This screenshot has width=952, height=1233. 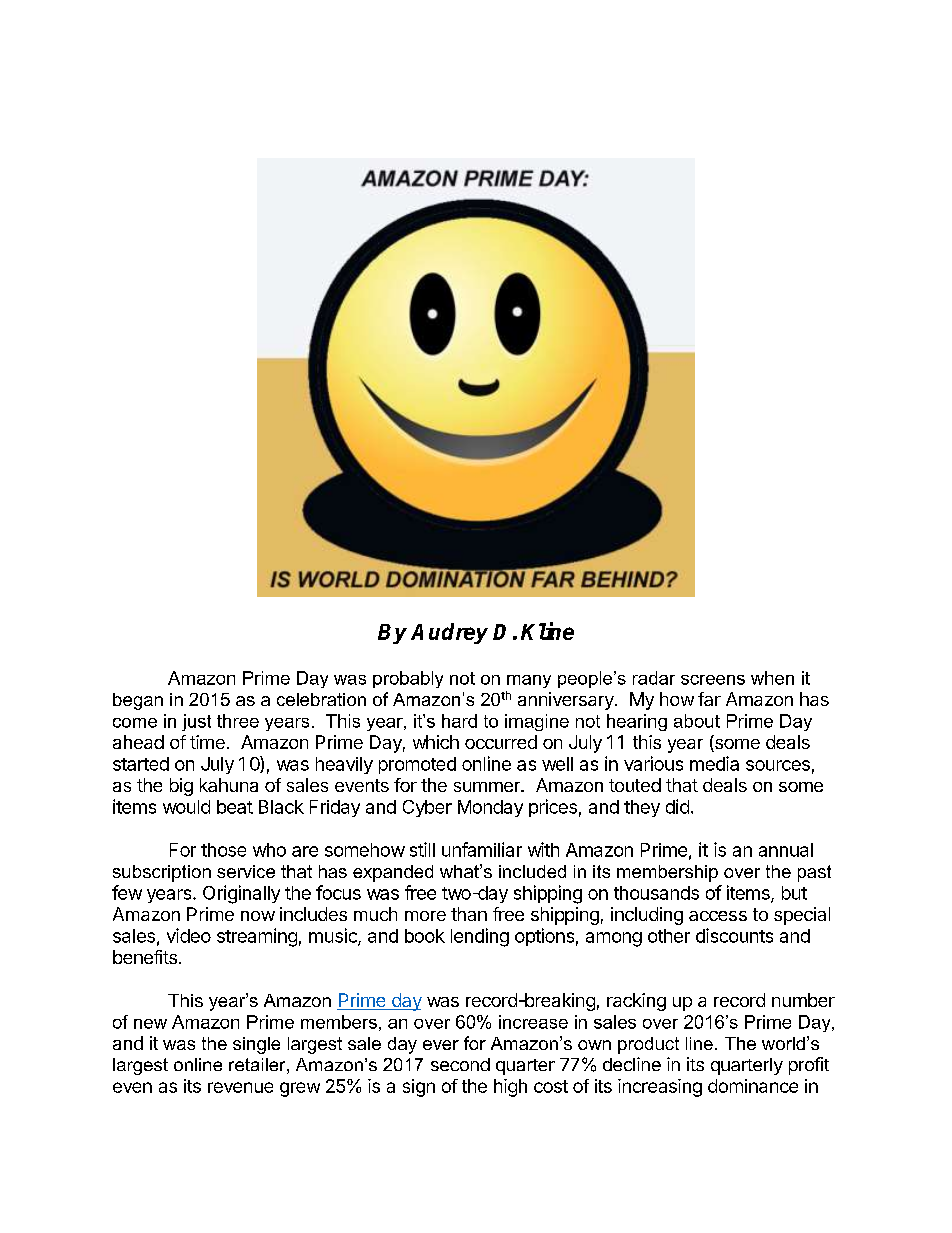 I want to click on benefits, so click(x=145, y=957).
